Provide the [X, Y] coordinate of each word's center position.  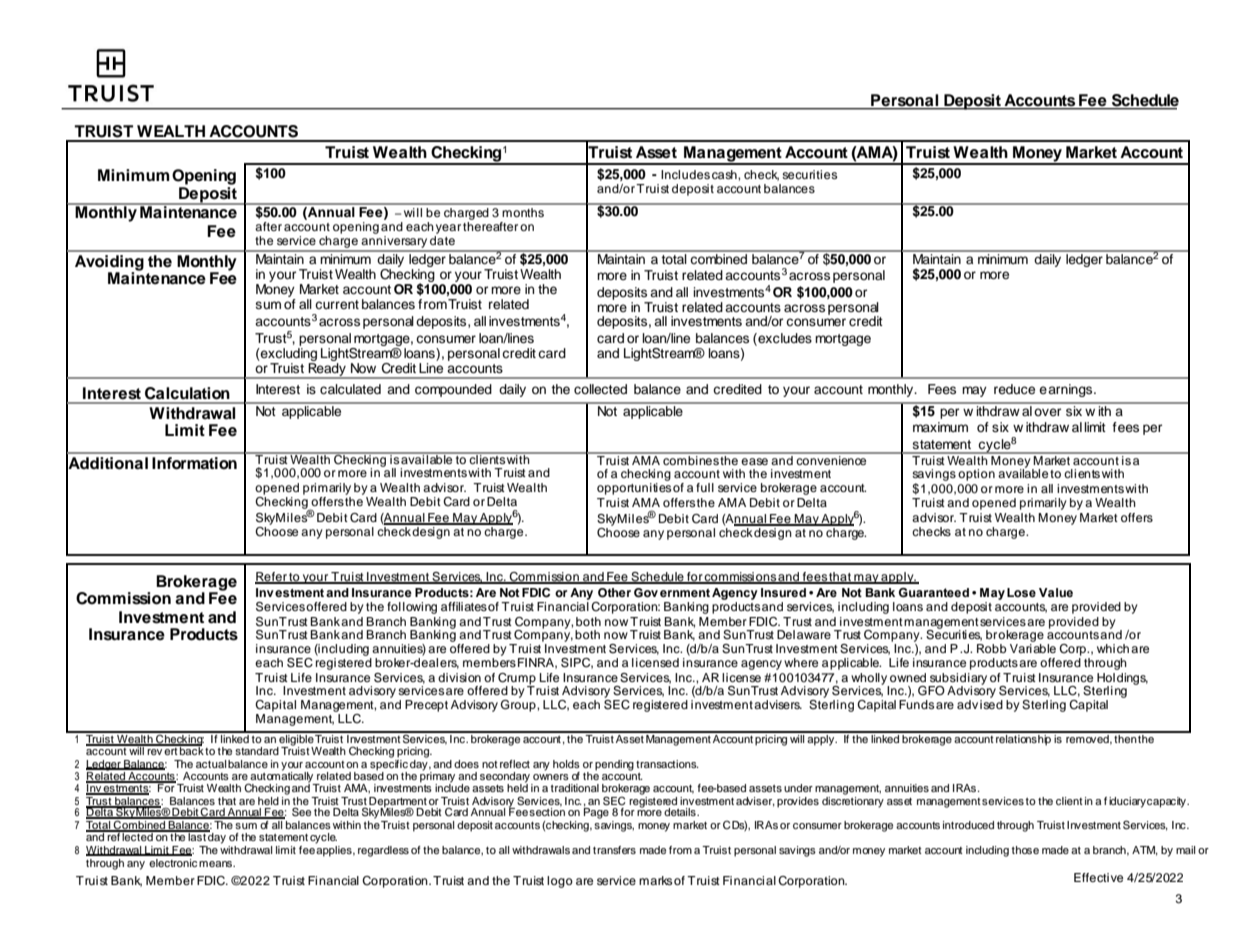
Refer [272, 577]
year [448, 229]
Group [519, 704]
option [976, 475]
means [216, 864]
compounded [453, 390]
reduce [1014, 389]
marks [655, 880]
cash [725, 174]
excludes [784, 338]
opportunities [634, 489]
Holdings [1122, 680]
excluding [288, 353]
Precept [426, 706]
